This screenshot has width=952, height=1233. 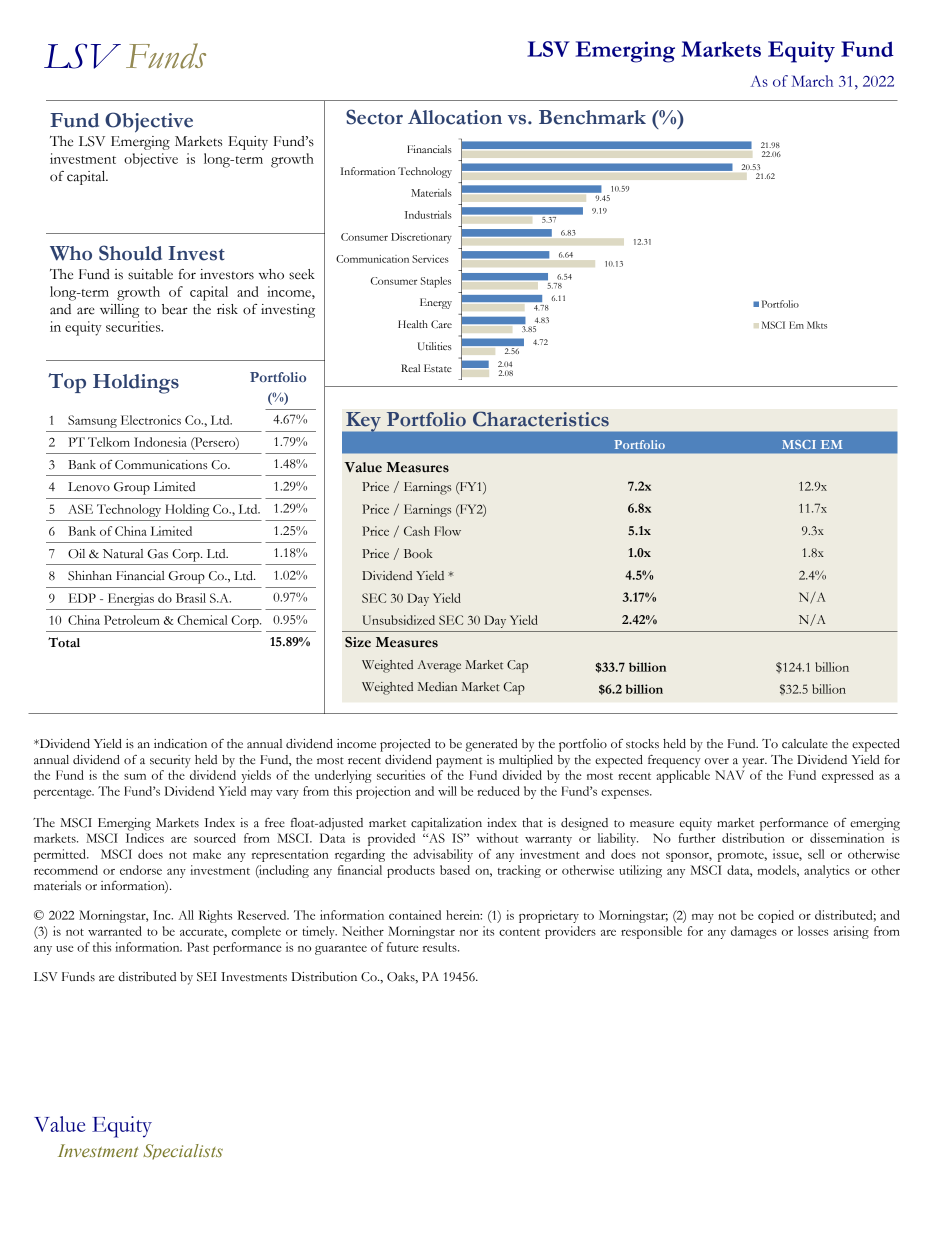 What do you see at coordinates (180, 744) in the screenshot?
I see `indication` at bounding box center [180, 744].
